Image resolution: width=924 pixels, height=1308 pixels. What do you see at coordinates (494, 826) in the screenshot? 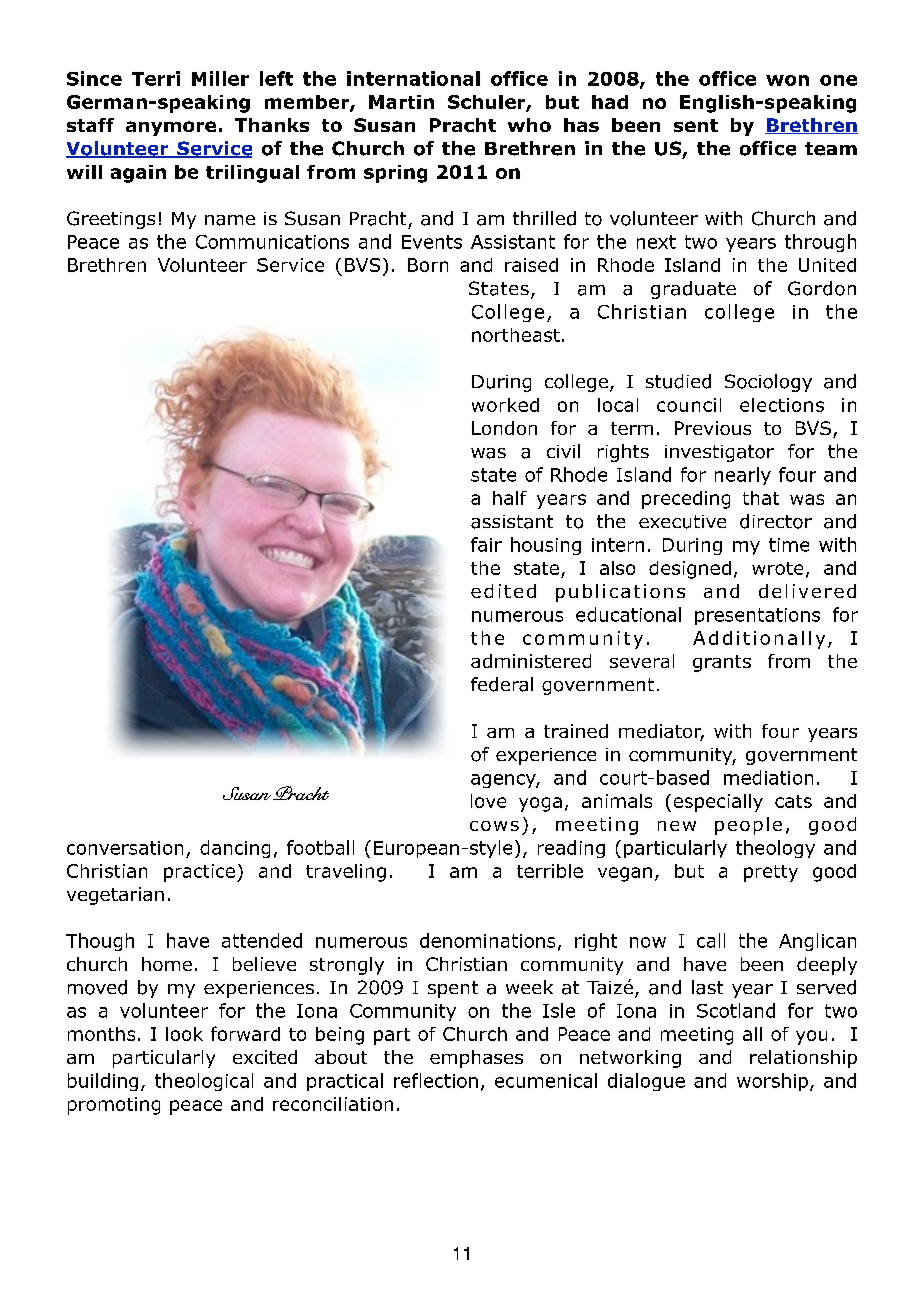
I see `cows` at bounding box center [494, 826].
